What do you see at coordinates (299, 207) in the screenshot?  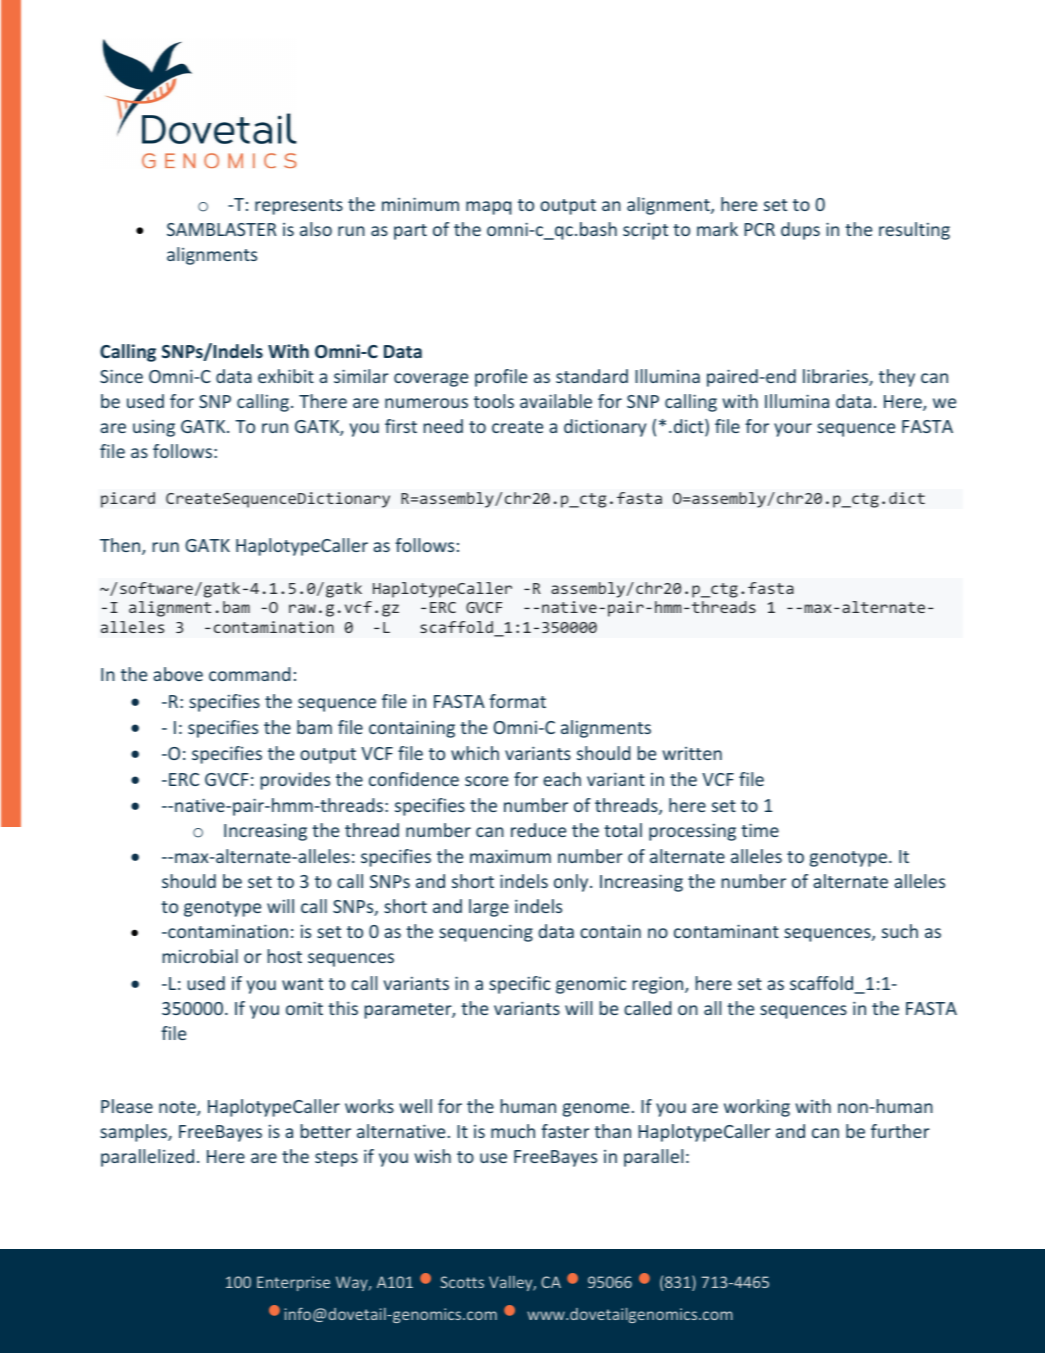 I see `represents` at bounding box center [299, 207].
